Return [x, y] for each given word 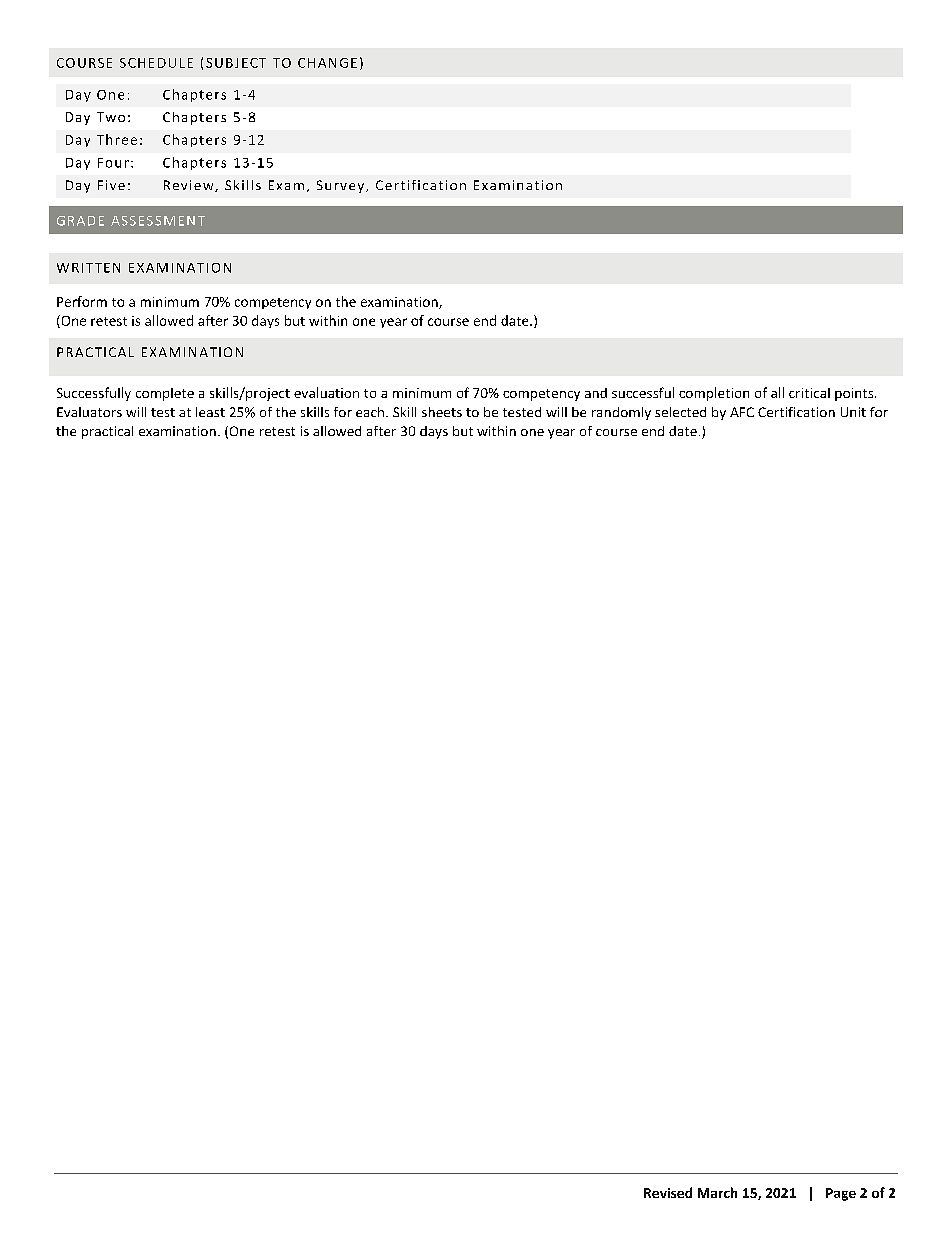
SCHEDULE [156, 63]
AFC [742, 412]
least [210, 412]
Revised [668, 1192]
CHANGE [327, 63]
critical [809, 393]
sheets [442, 412]
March [717, 1192]
